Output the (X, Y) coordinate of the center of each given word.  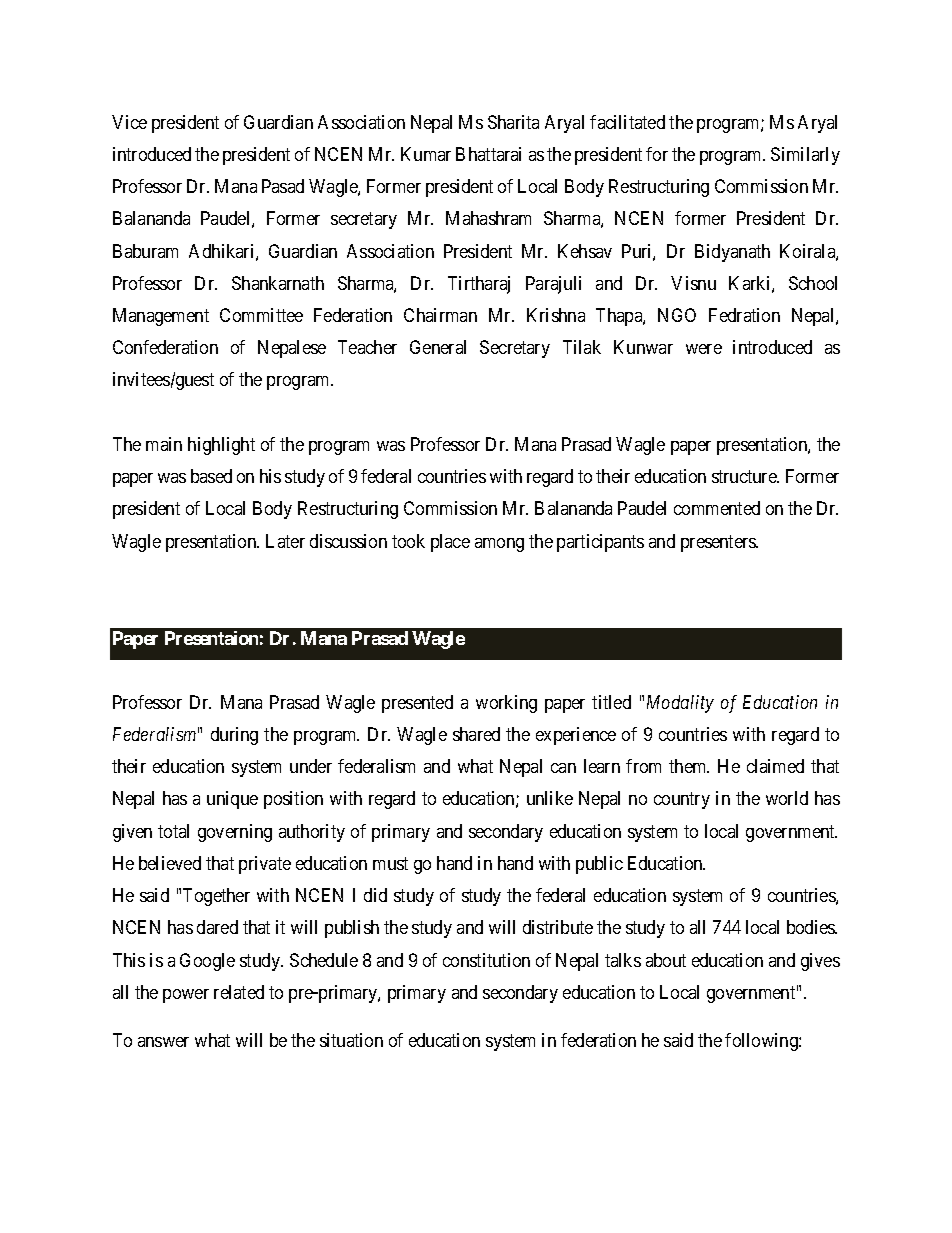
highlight (221, 446)
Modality (680, 704)
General (438, 347)
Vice (129, 122)
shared (476, 734)
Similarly (805, 156)
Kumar (426, 154)
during (234, 736)
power (186, 996)
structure (745, 476)
